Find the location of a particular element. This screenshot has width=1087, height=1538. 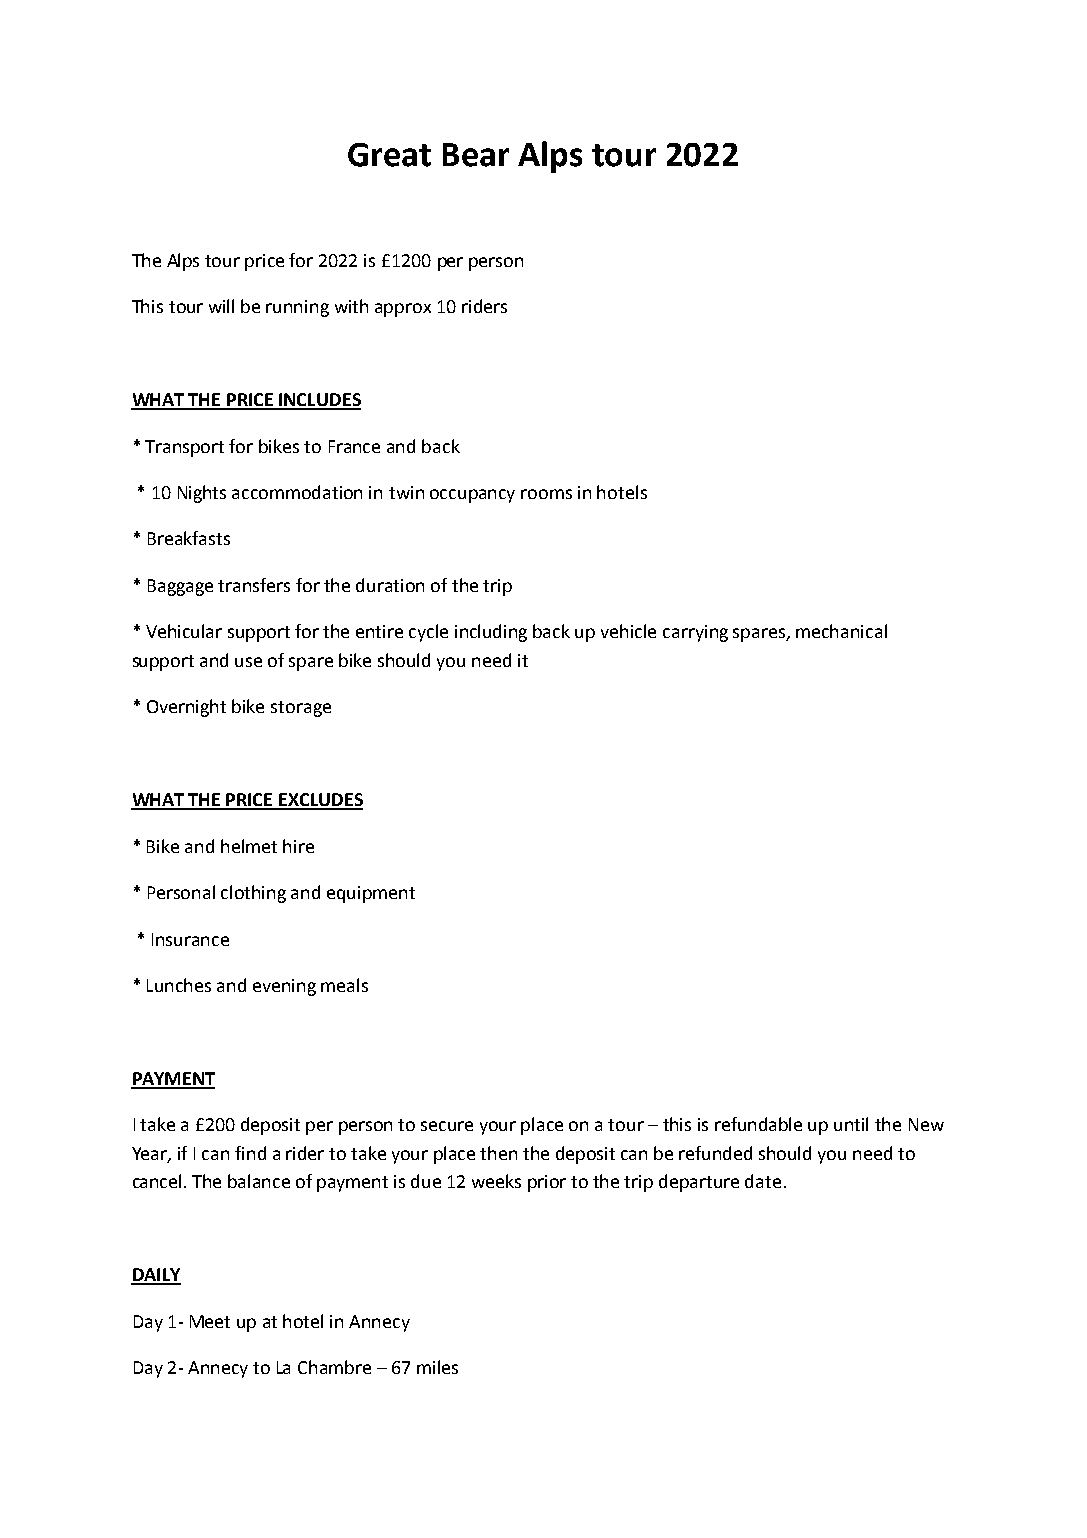

will is located at coordinates (221, 306).
